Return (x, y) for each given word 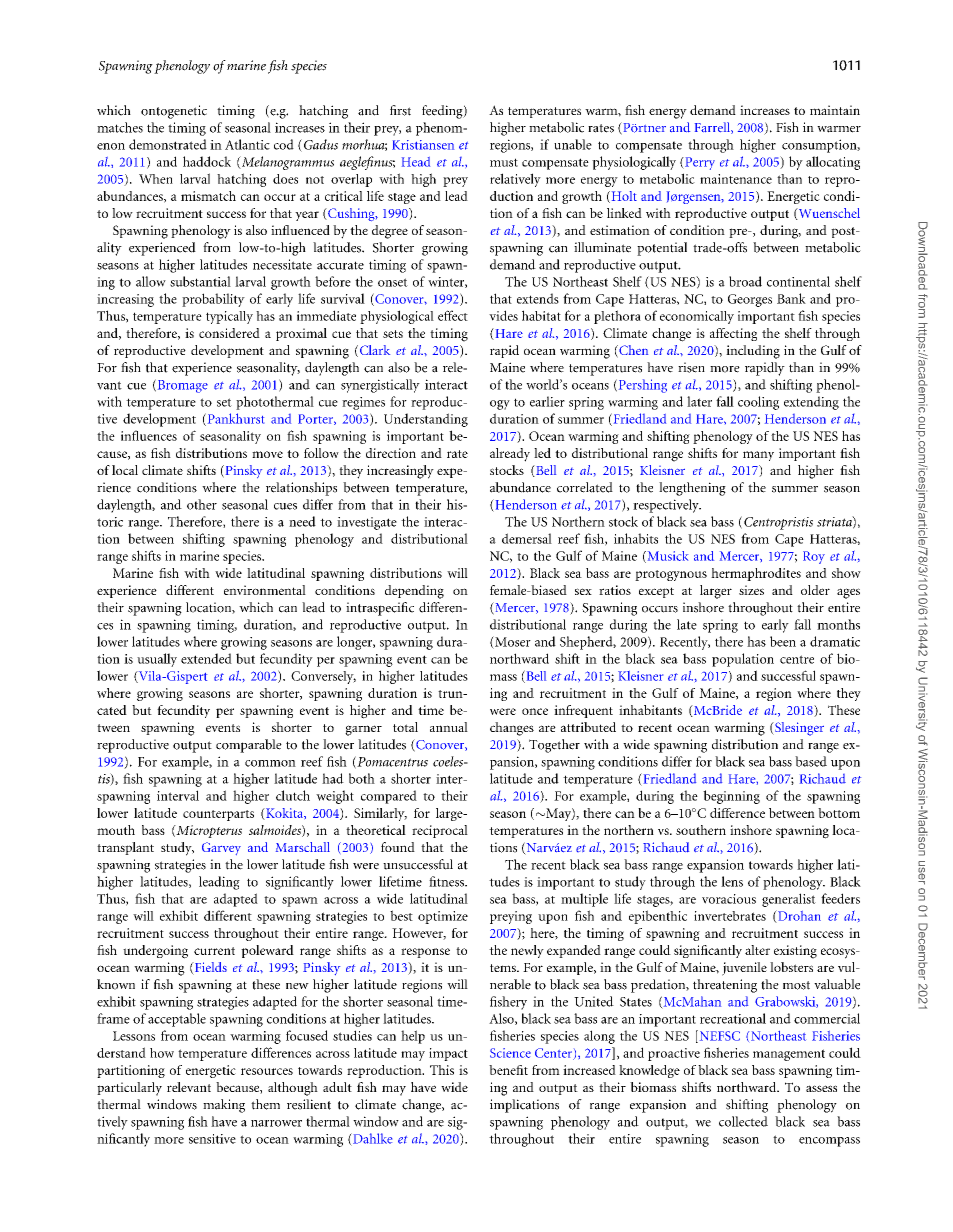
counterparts (218, 815)
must (504, 162)
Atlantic (247, 144)
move (267, 454)
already (510, 455)
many (758, 456)
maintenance (736, 179)
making (224, 1106)
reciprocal (440, 831)
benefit (508, 1070)
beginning (731, 797)
